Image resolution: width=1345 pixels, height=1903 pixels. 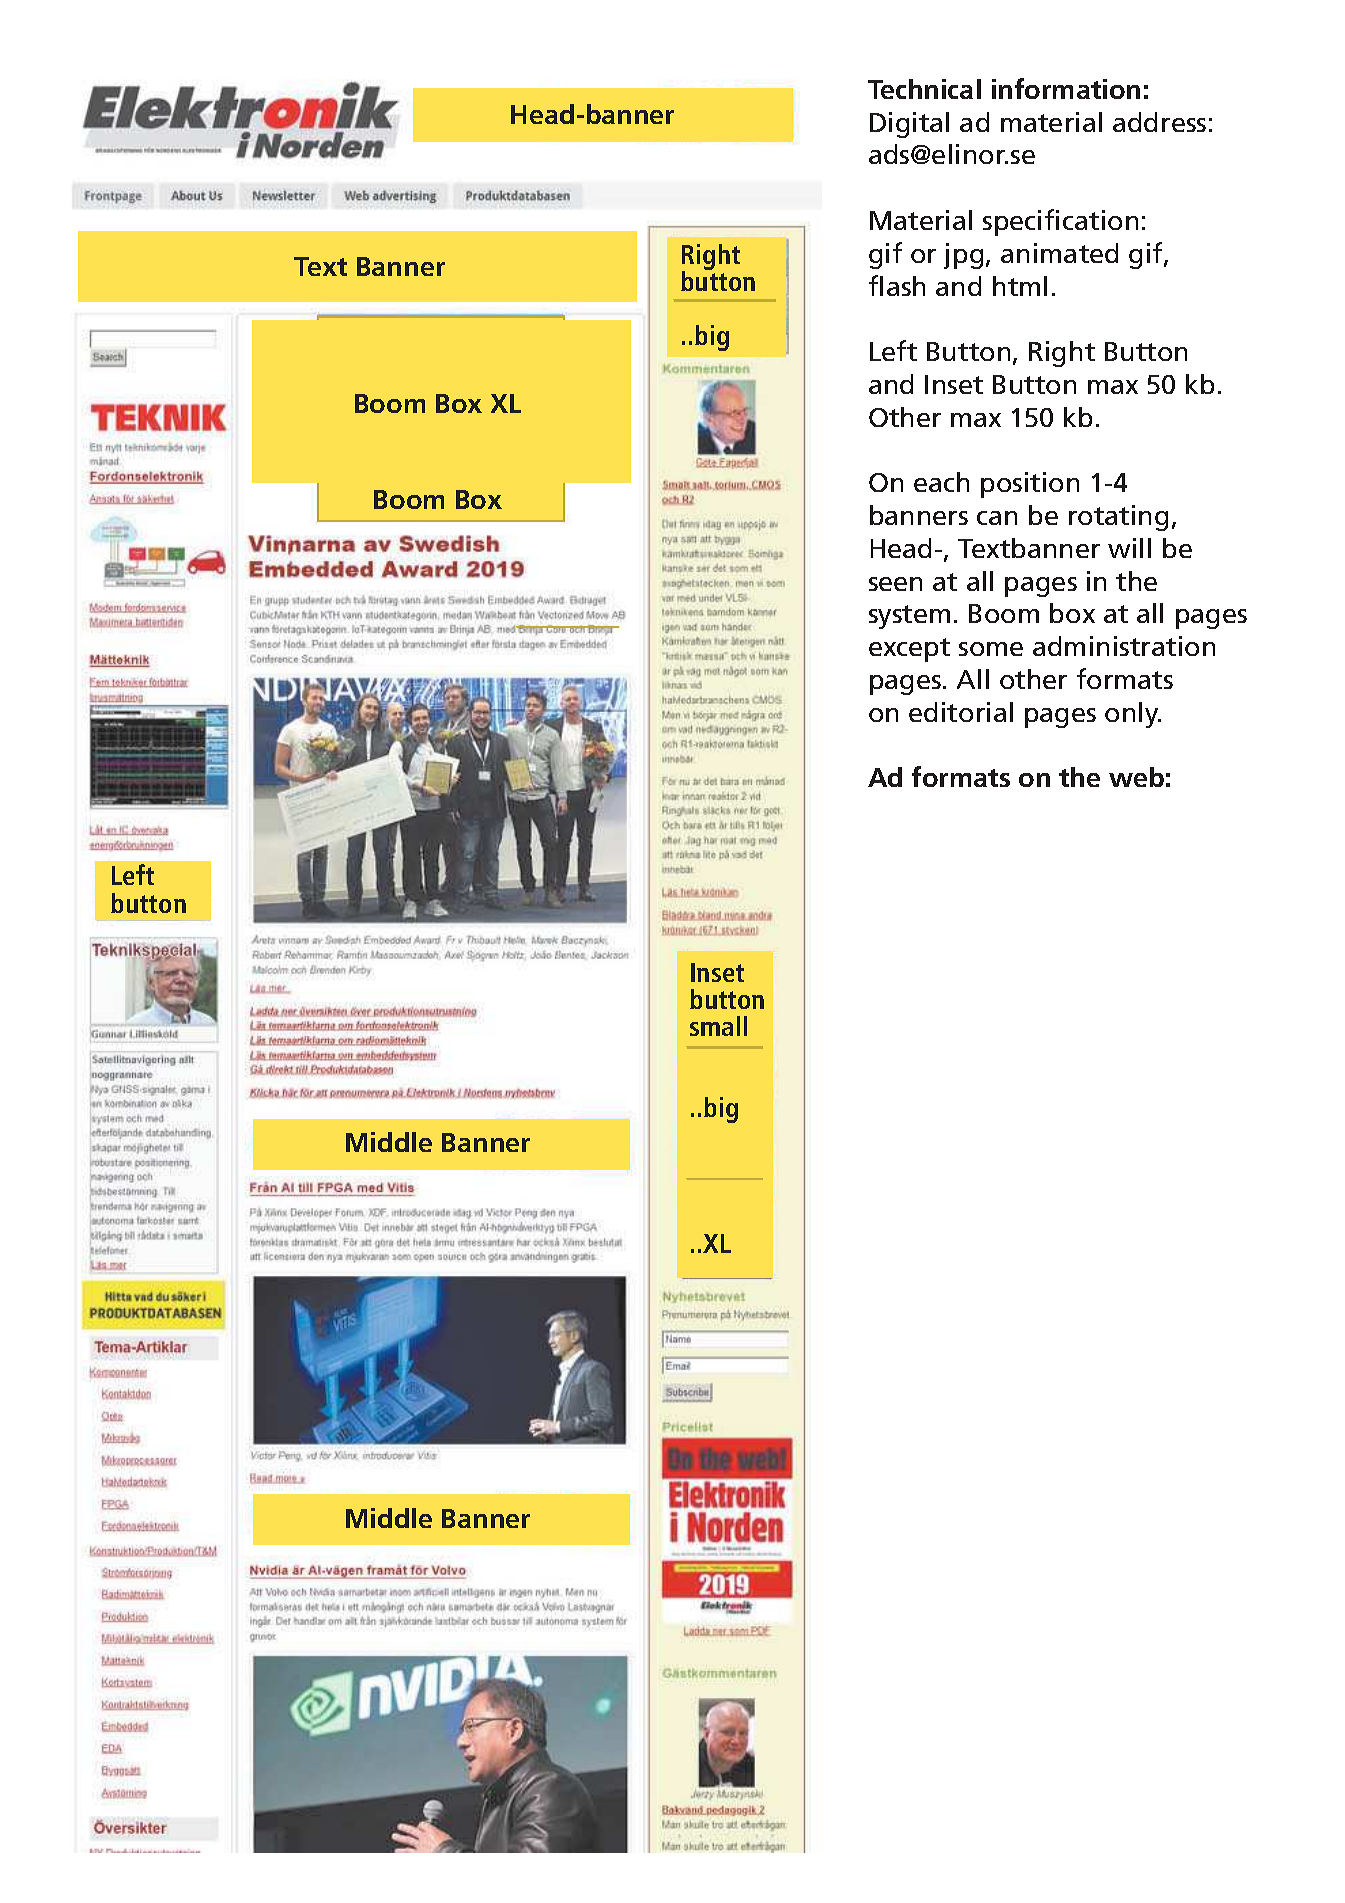 I want to click on Digital, so click(x=909, y=125).
